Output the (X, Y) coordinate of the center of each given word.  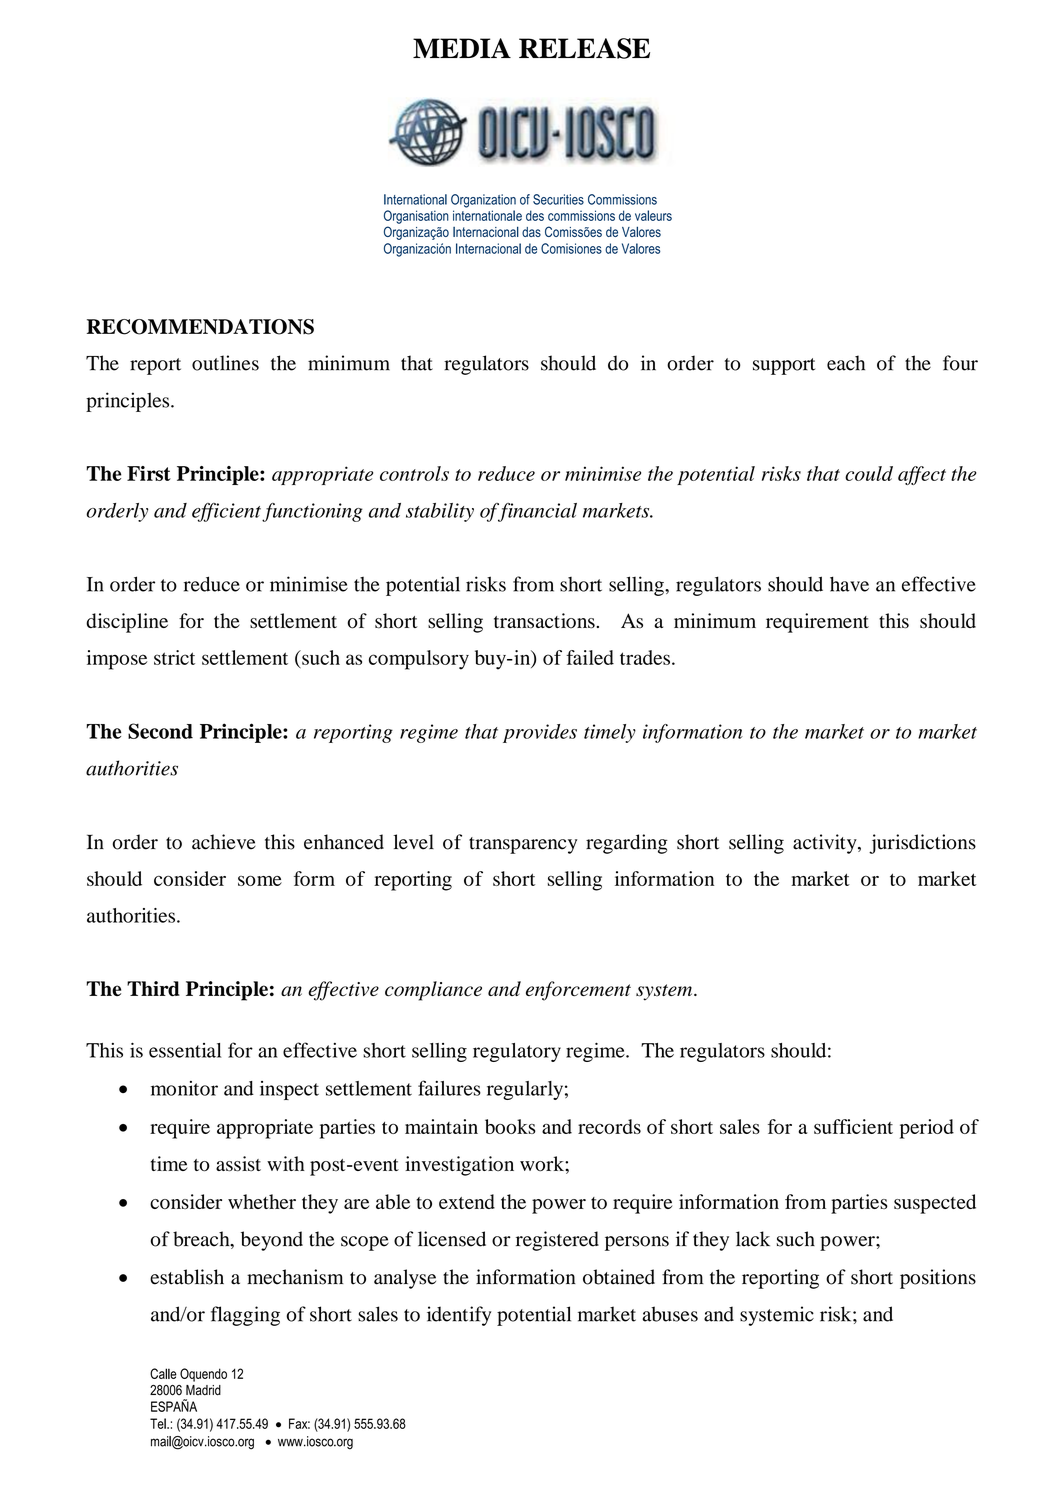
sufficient (853, 1126)
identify (459, 1316)
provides (540, 733)
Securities (558, 199)
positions (938, 1279)
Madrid (203, 1390)
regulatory (517, 1052)
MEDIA (462, 48)
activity (826, 844)
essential (185, 1050)
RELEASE (584, 48)
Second (160, 731)
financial (536, 512)
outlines (225, 363)
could (869, 473)
